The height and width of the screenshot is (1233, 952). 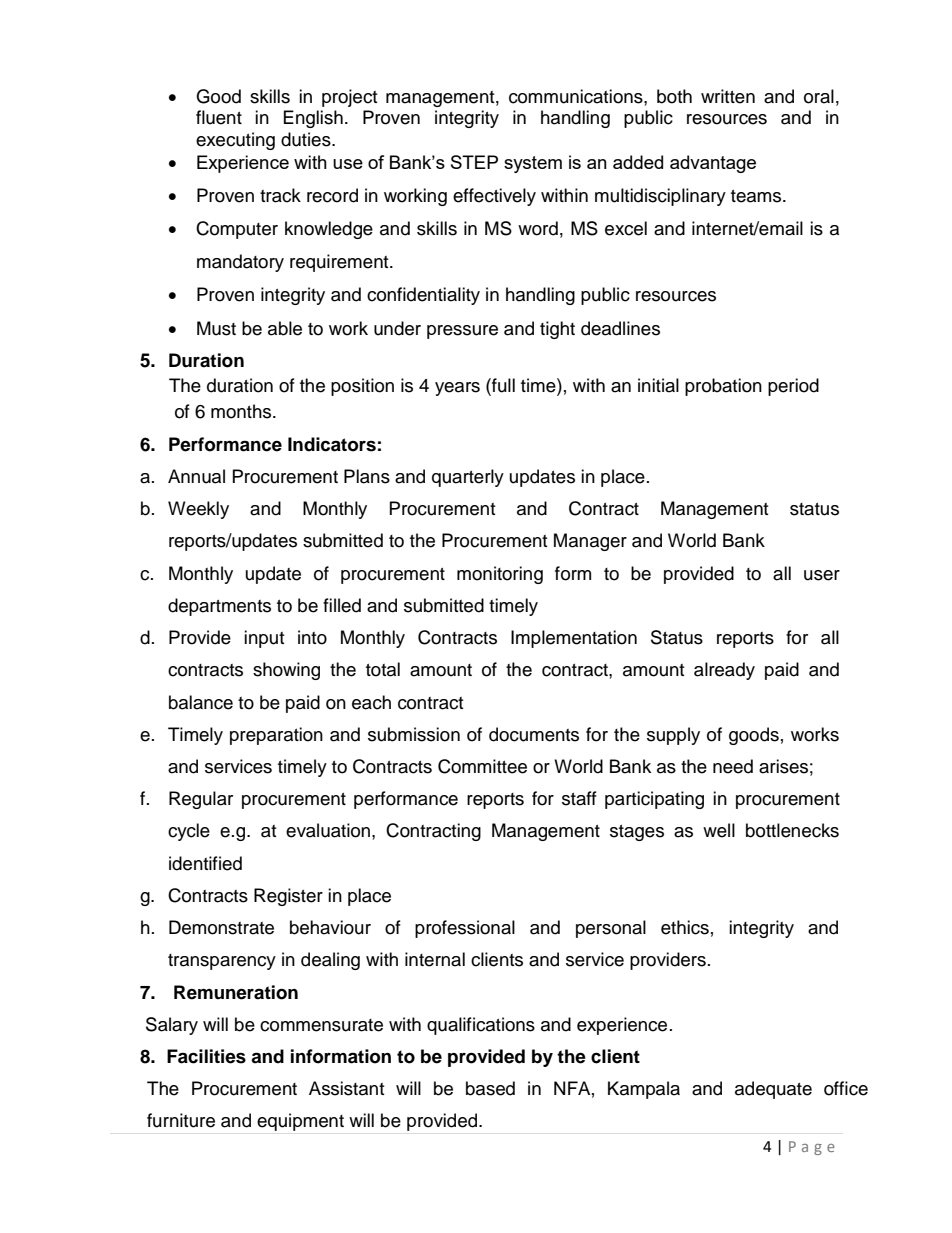 What do you see at coordinates (533, 164) in the screenshot?
I see `system` at bounding box center [533, 164].
